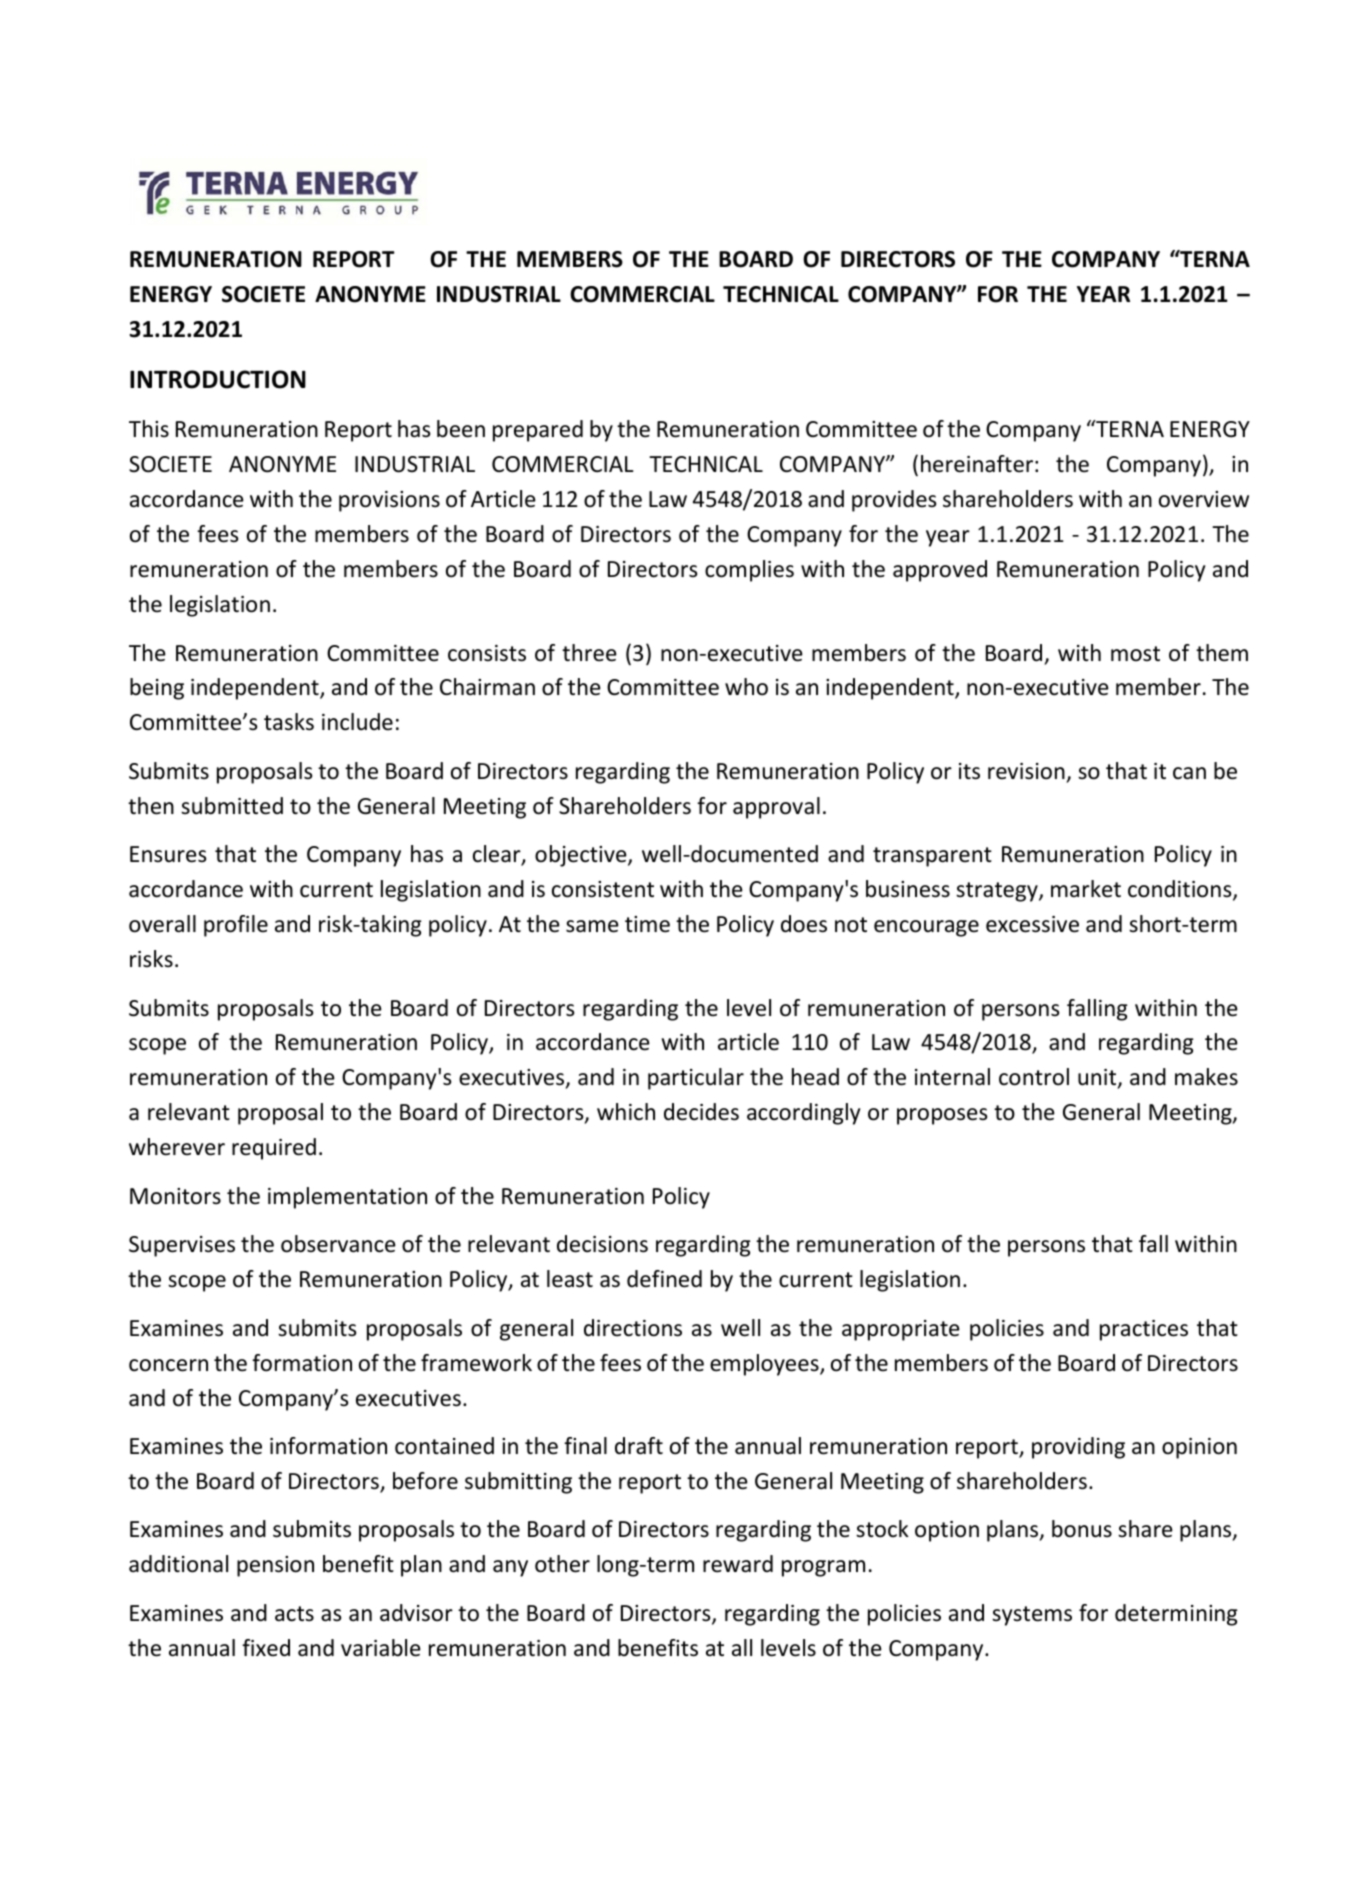  What do you see at coordinates (1144, 1330) in the screenshot?
I see `practices` at bounding box center [1144, 1330].
